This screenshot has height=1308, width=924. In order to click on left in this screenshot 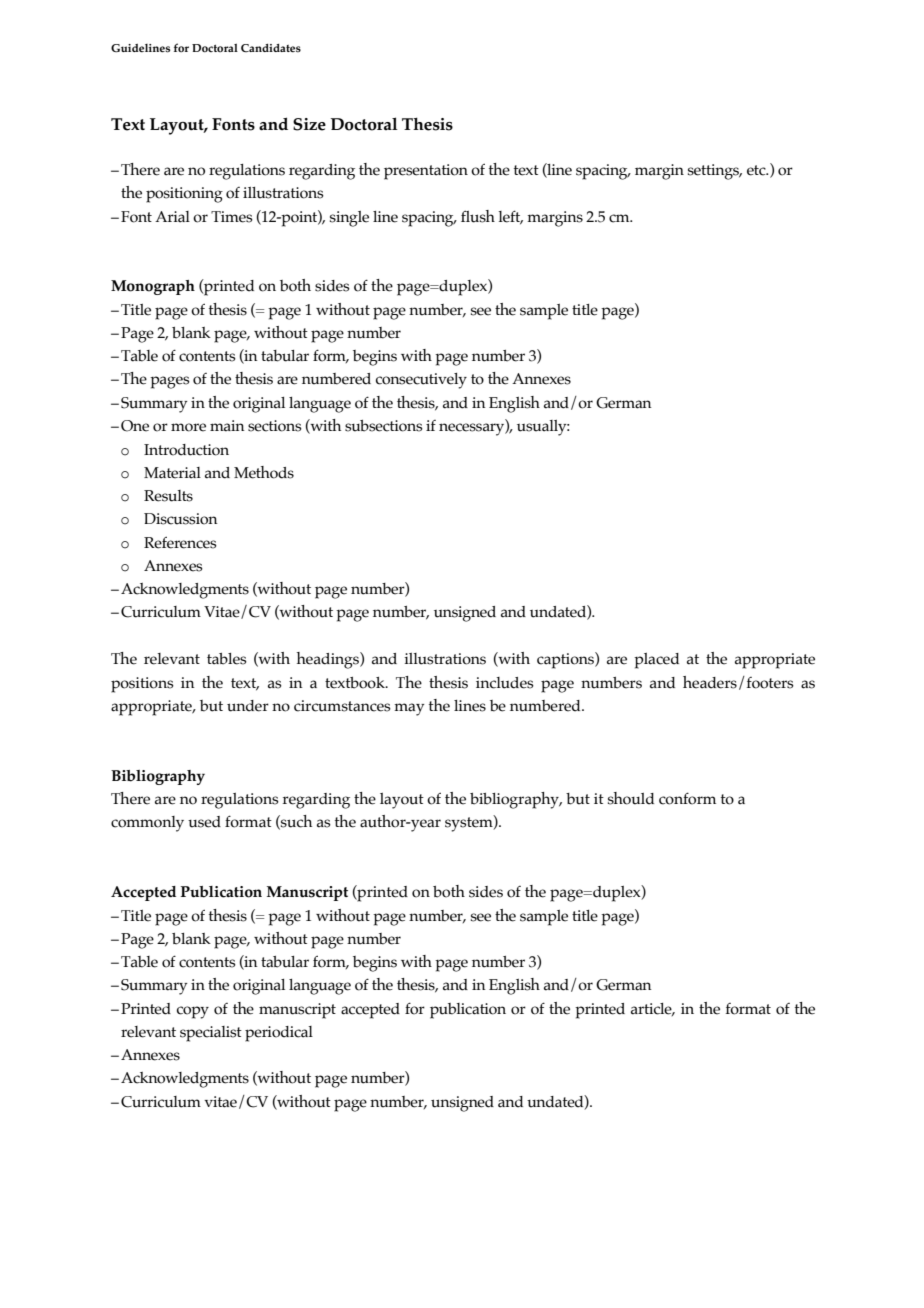, I will do `click(511, 217)`.
